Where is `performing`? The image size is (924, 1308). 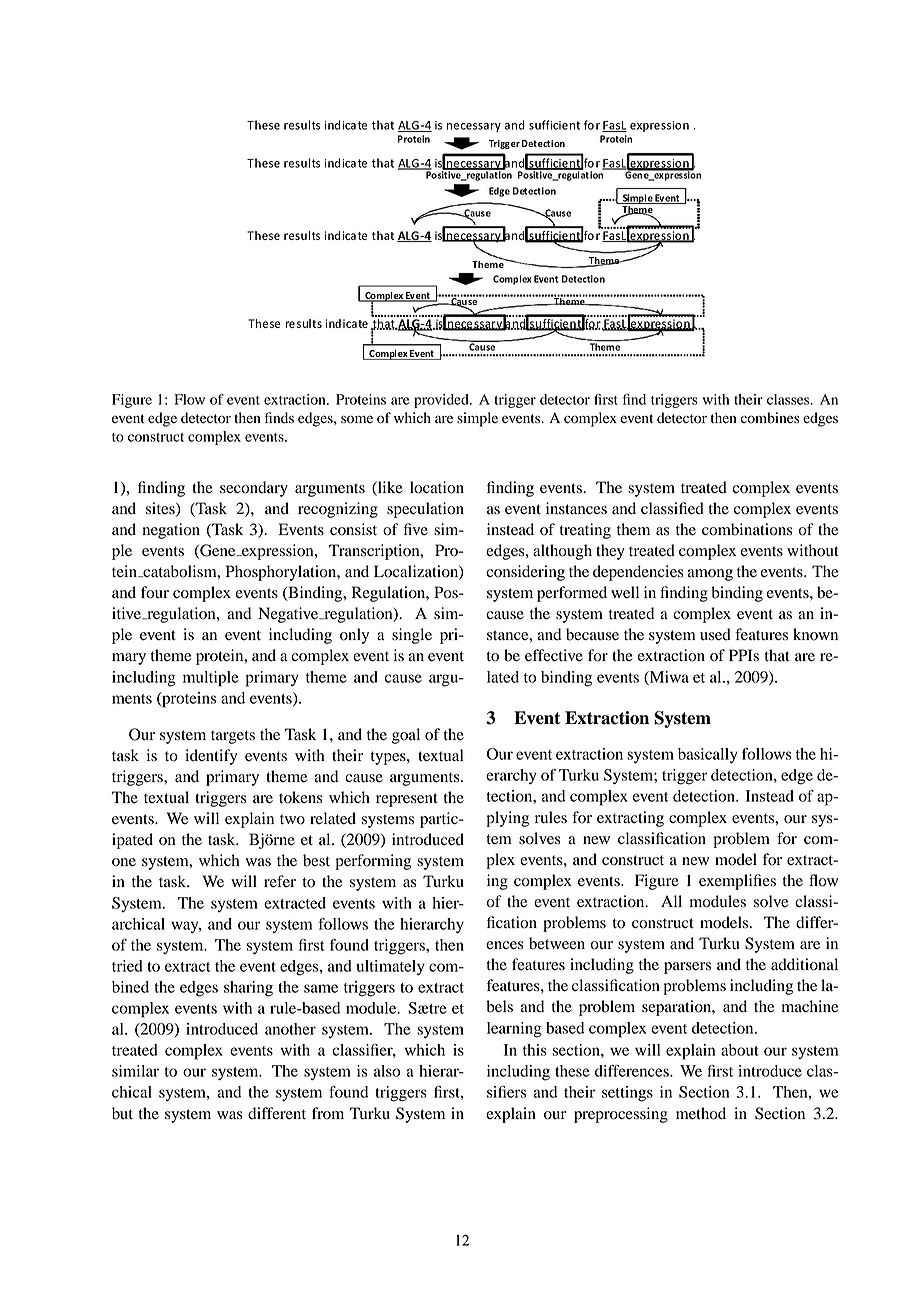 performing is located at coordinates (373, 862).
